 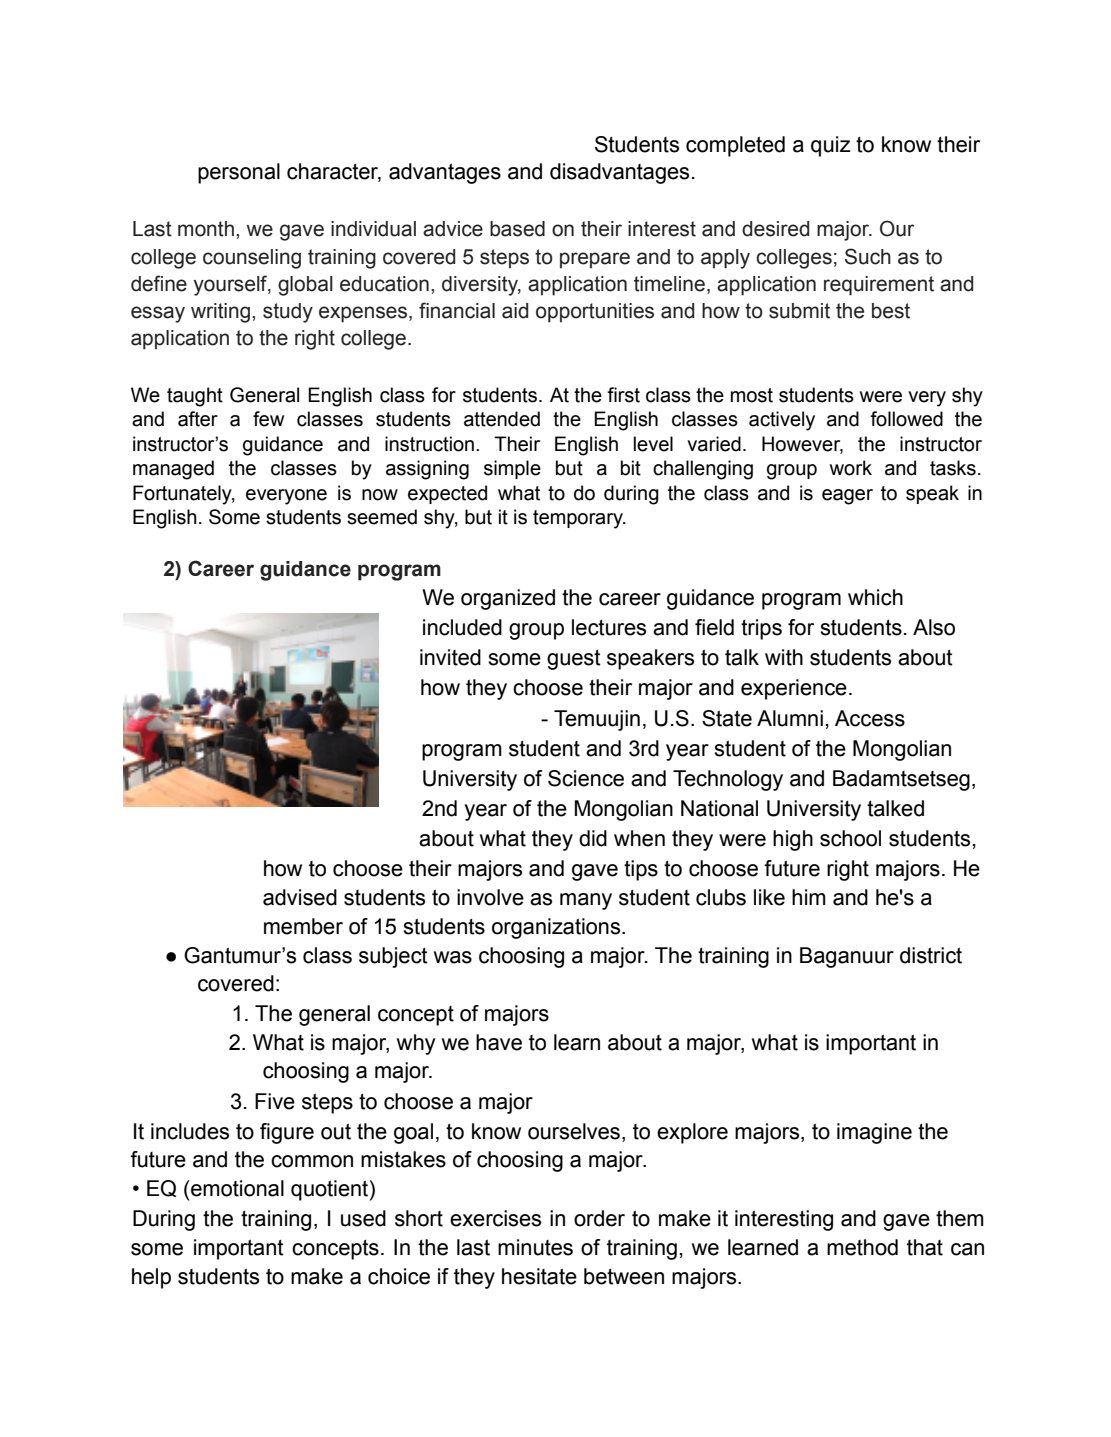 I want to click on based, so click(x=517, y=229).
